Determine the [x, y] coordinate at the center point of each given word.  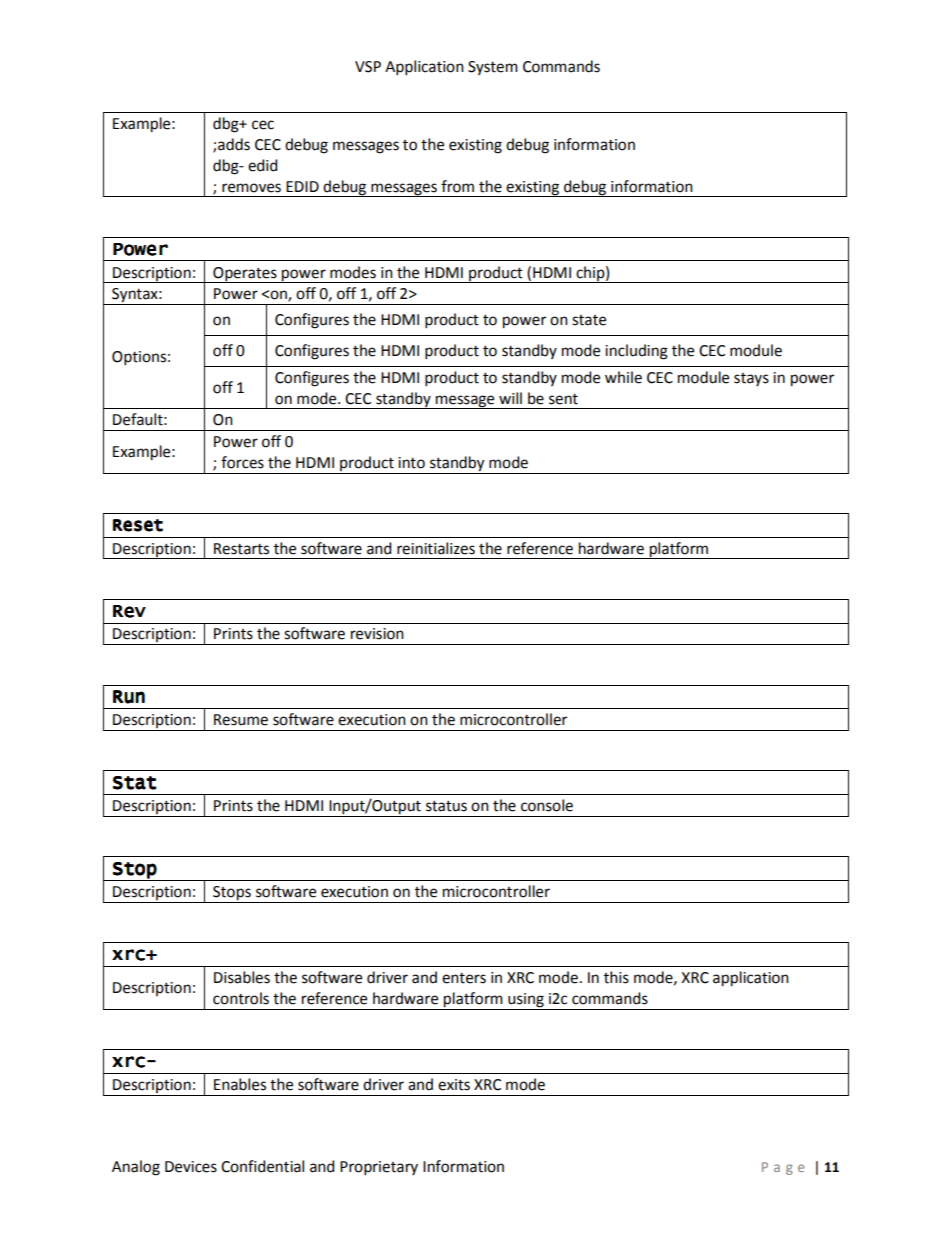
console [547, 805]
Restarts [241, 549]
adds [234, 144]
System [493, 68]
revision [377, 634]
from [457, 186]
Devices [191, 1167]
